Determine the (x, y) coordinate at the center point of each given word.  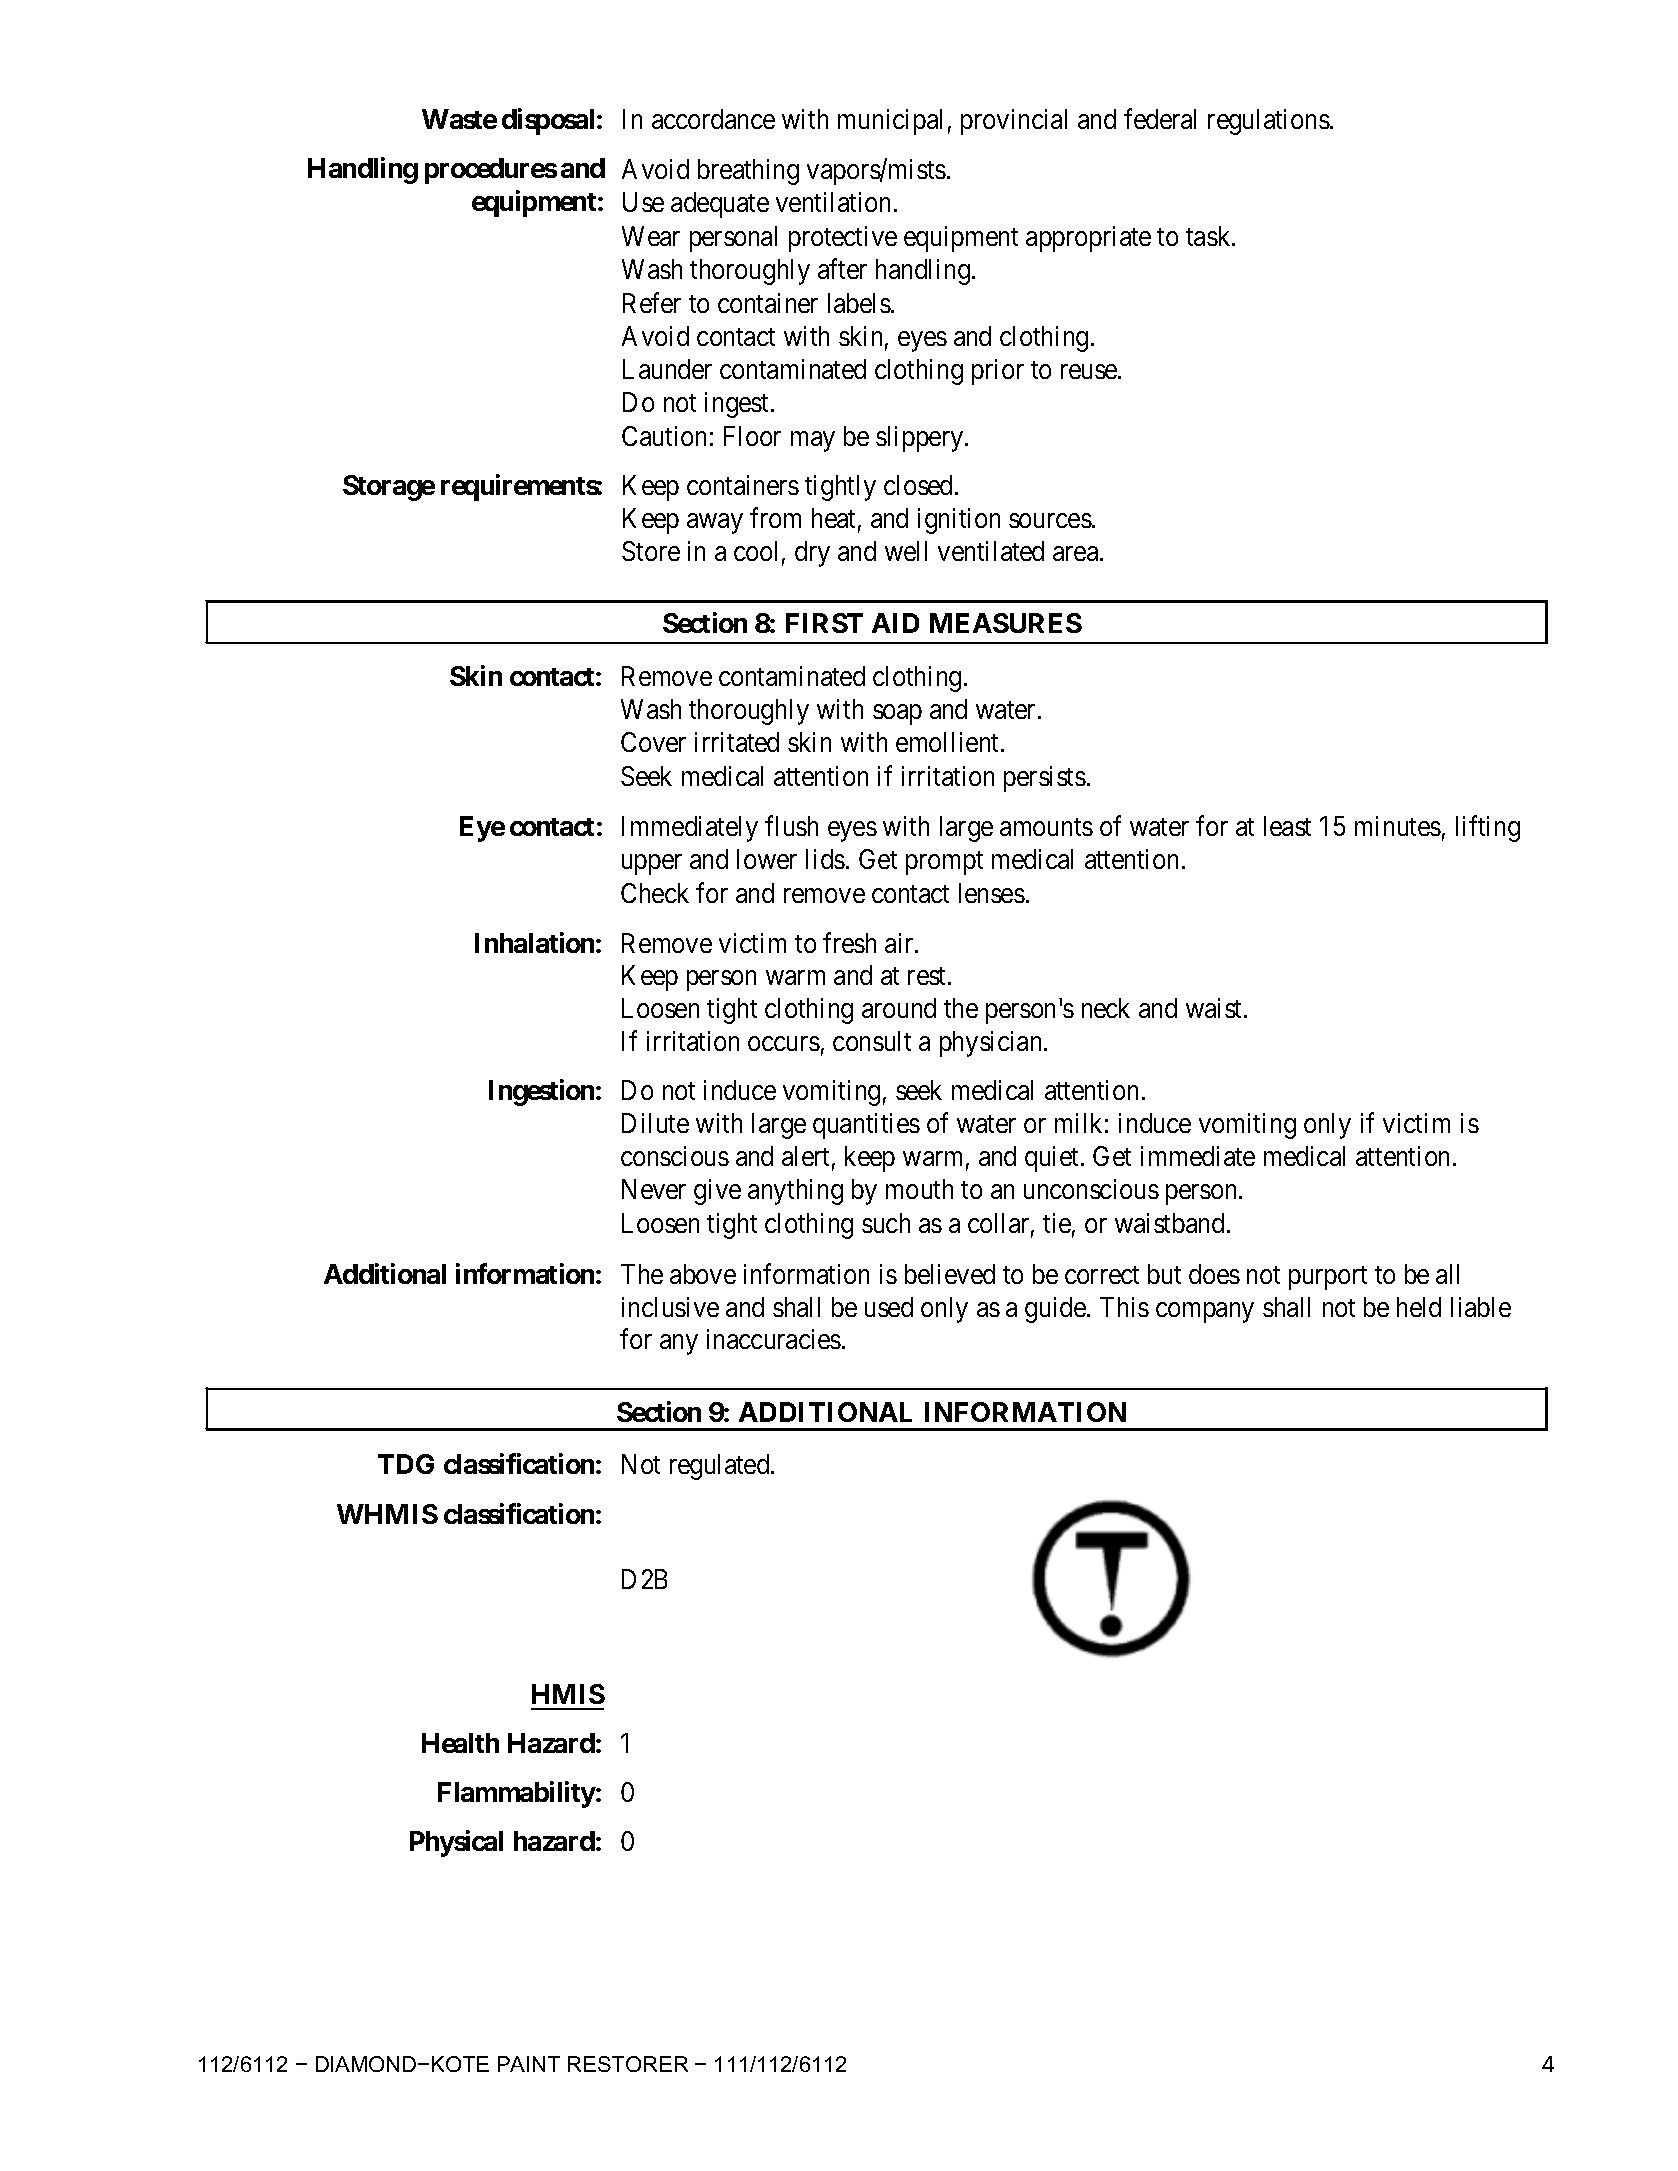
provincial (1014, 122)
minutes (1398, 826)
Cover (653, 742)
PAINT (529, 2064)
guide (1056, 1310)
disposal (550, 121)
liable (1481, 1307)
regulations (1269, 122)
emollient (949, 742)
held (1419, 1307)
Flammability (517, 1794)
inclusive (670, 1307)
